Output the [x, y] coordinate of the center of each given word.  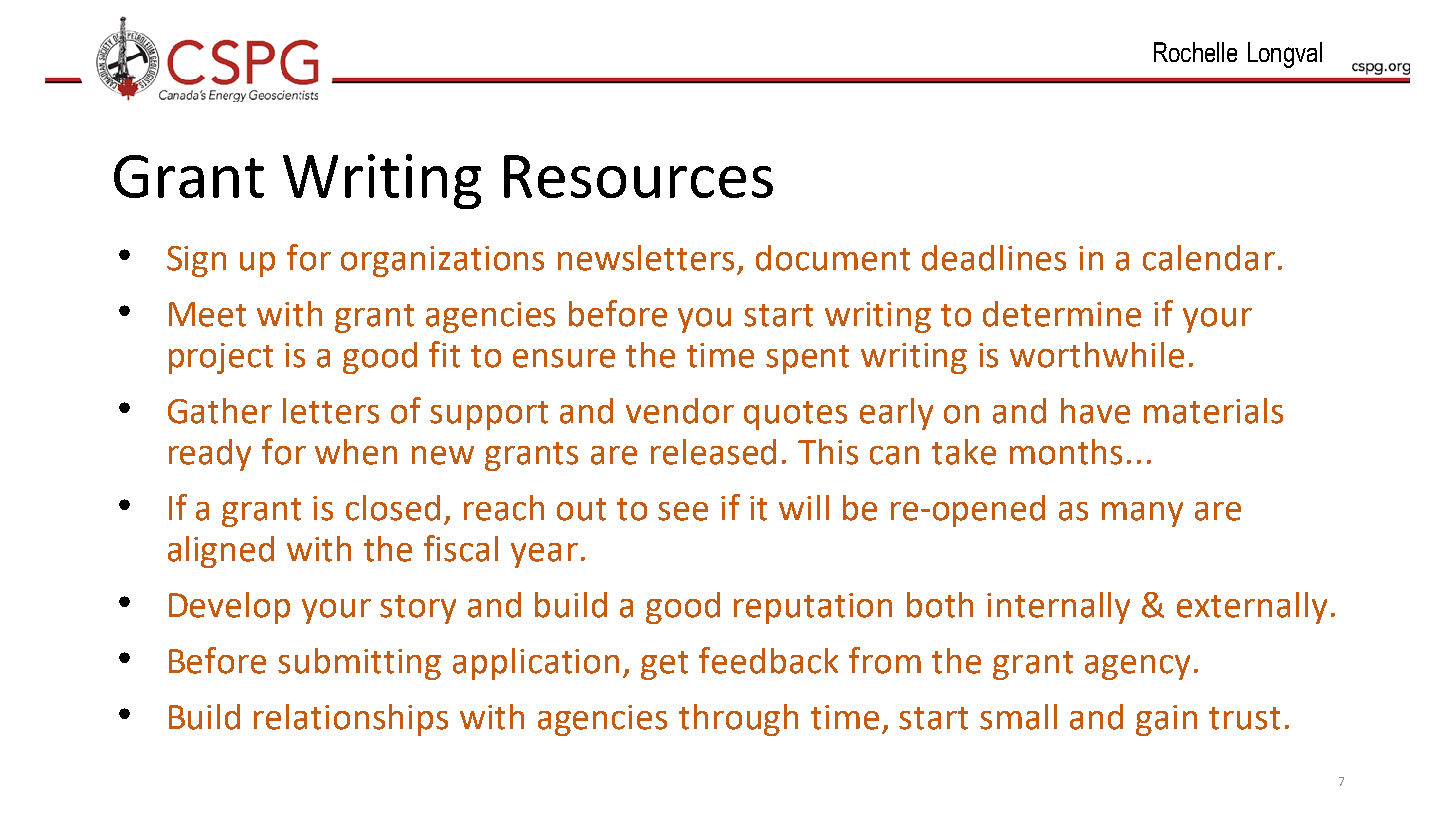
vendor [680, 411]
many [1142, 514]
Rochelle [1195, 52]
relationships [351, 720]
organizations [442, 261]
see [683, 511]
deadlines [994, 258]
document [833, 258]
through [738, 720]
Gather [220, 411]
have [1095, 411]
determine [1062, 314]
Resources [638, 176]
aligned [221, 552]
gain [1166, 720]
